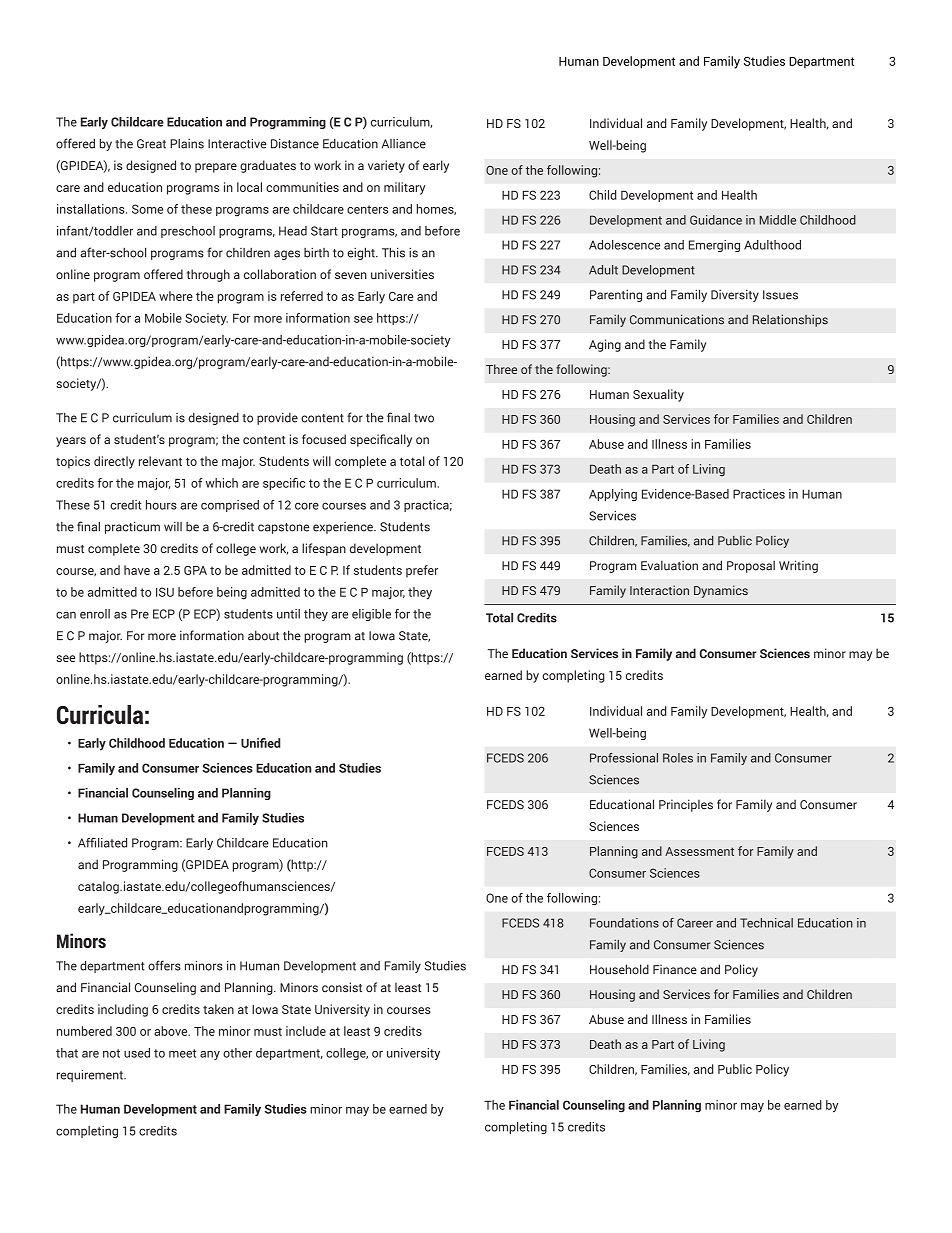 The image size is (952, 1233). Describe the element at coordinates (306, 1031) in the screenshot. I see `include` at that location.
